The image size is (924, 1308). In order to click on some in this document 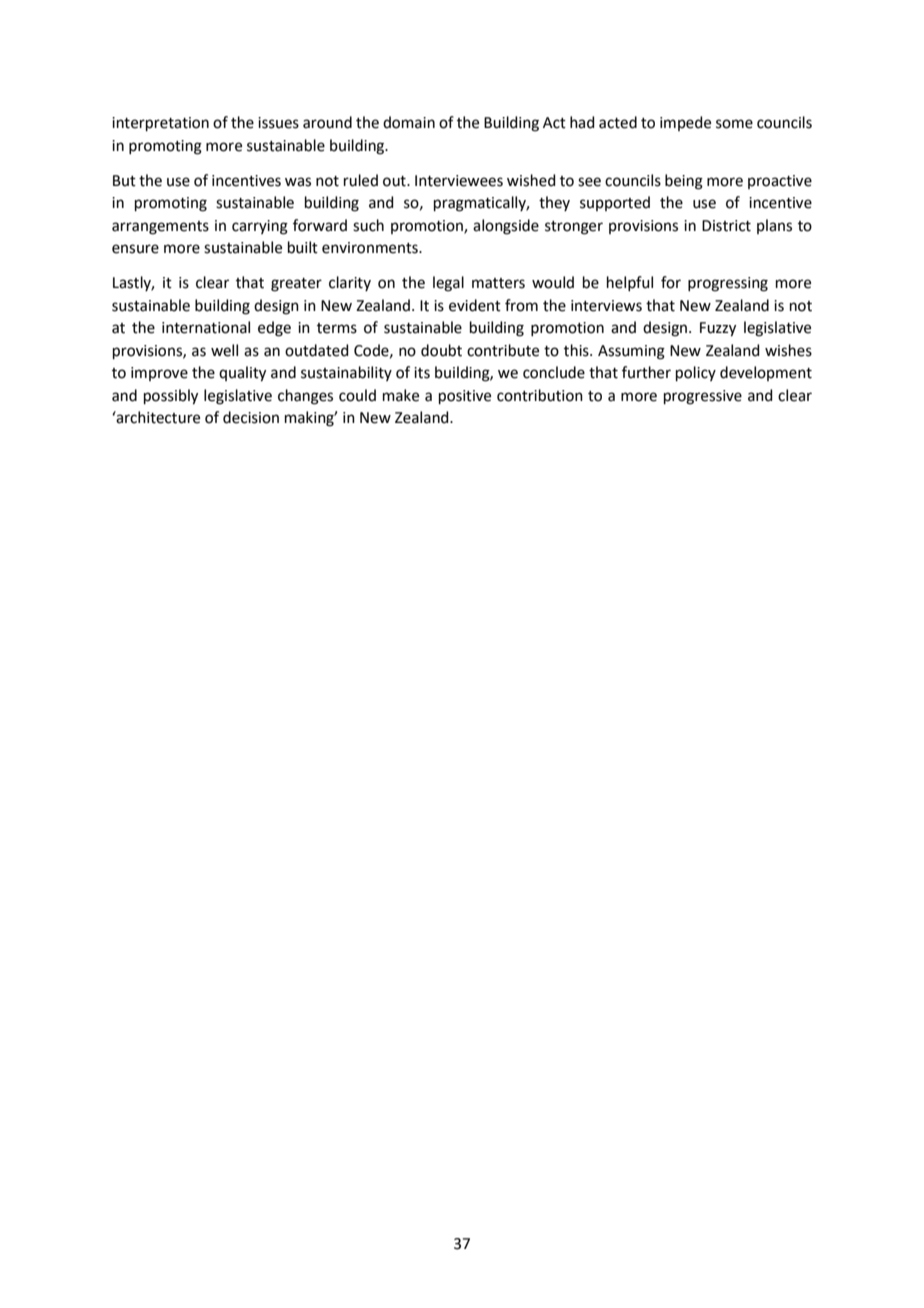, I will do `click(734, 124)`.
